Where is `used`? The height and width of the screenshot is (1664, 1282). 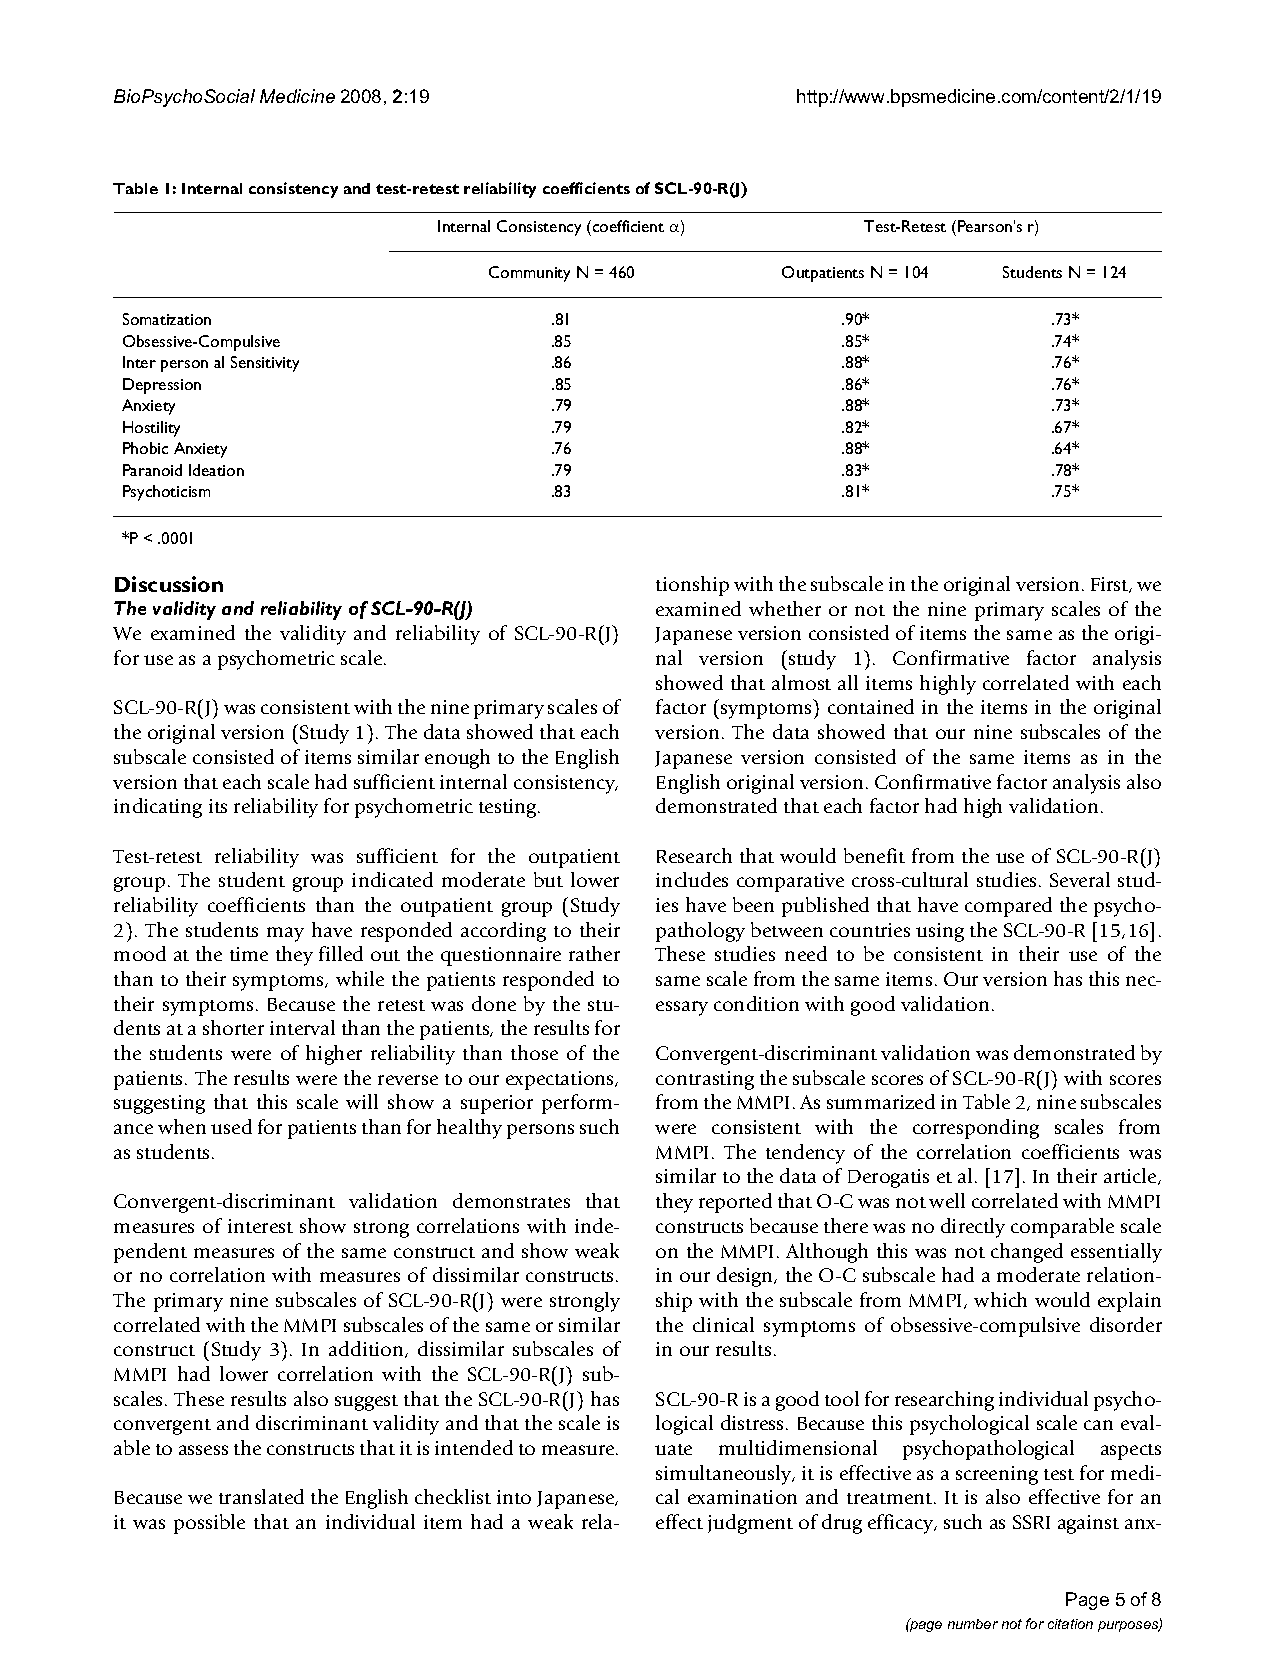 used is located at coordinates (231, 1126).
